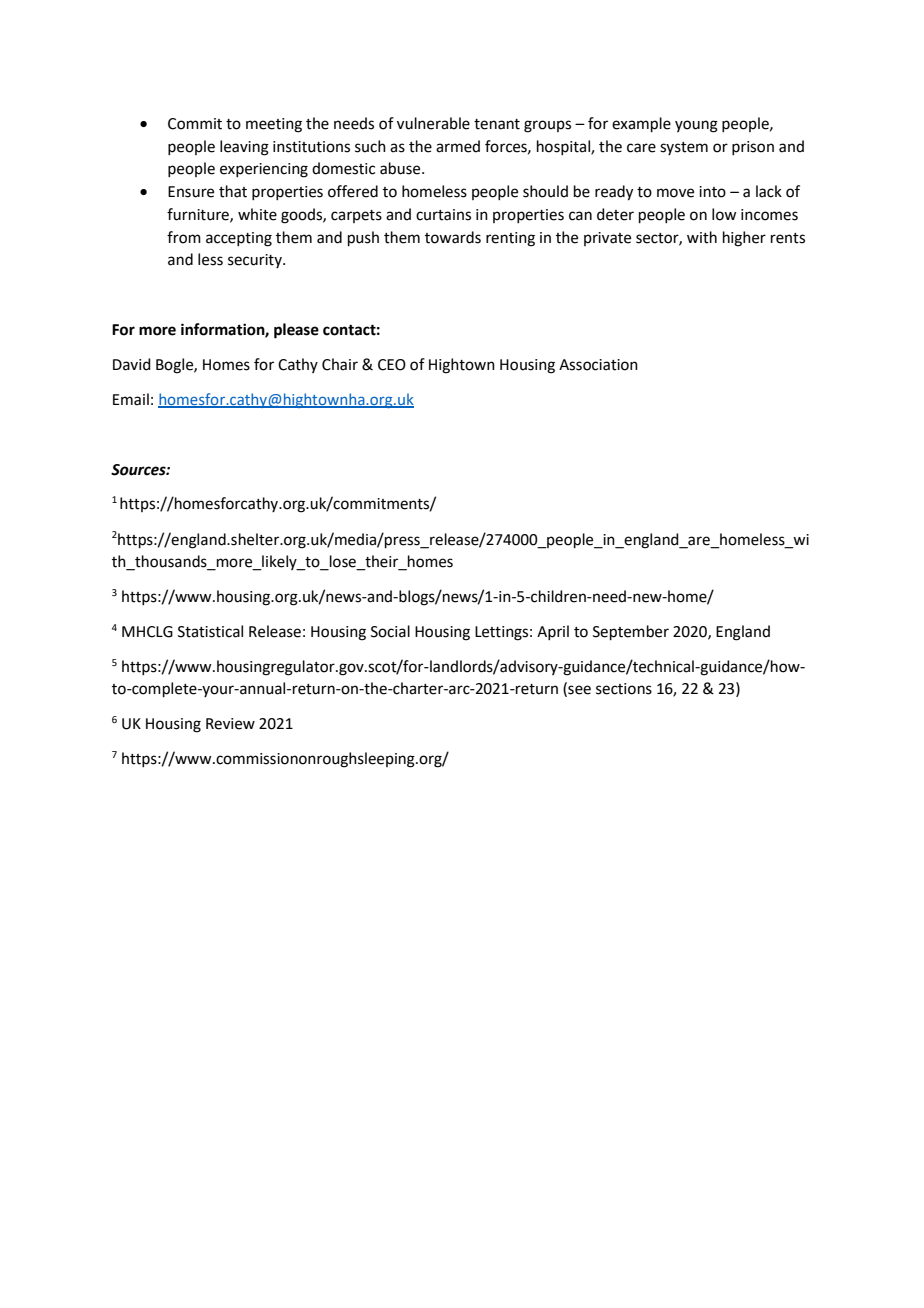  Describe the element at coordinates (230, 724) in the image. I see `Review` at that location.
